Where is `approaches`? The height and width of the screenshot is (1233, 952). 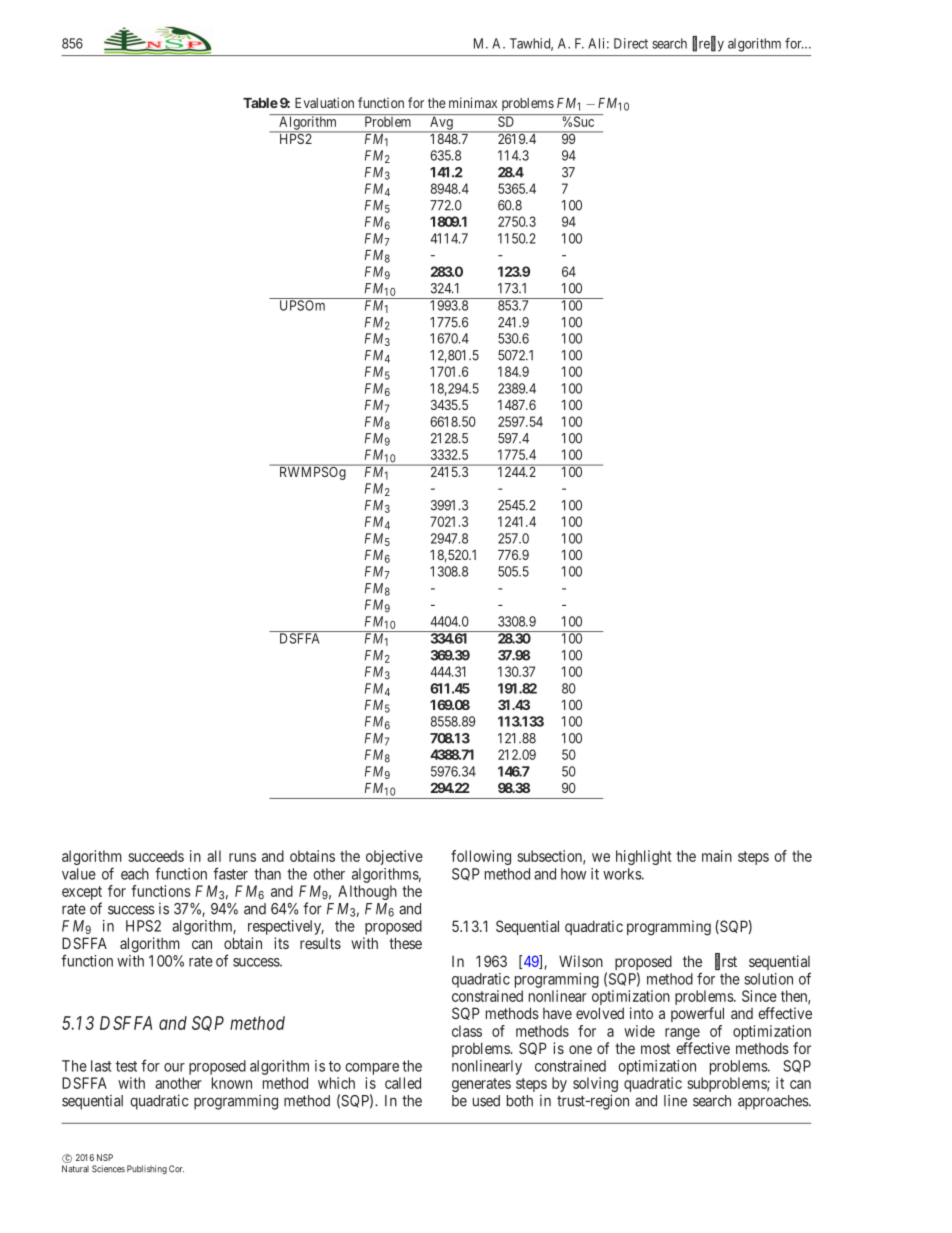 approaches is located at coordinates (774, 1102).
